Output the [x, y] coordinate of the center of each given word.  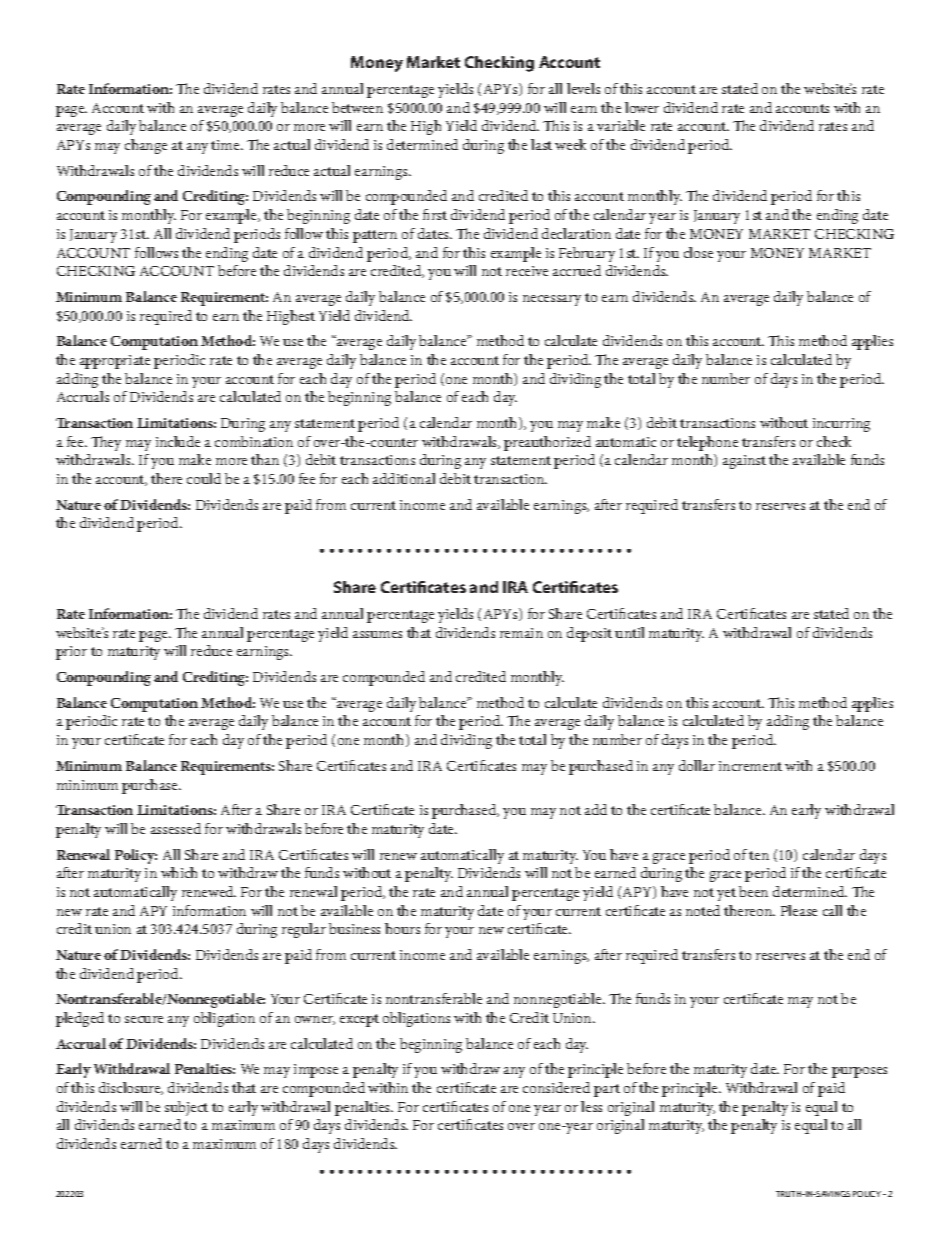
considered [556, 1087]
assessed [176, 828]
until [629, 632]
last [541, 144]
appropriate [115, 362]
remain [521, 633]
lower [642, 107]
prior [71, 653]
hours [402, 928]
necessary [552, 300]
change [146, 146]
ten [759, 855]
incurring [841, 425]
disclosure [131, 1088]
